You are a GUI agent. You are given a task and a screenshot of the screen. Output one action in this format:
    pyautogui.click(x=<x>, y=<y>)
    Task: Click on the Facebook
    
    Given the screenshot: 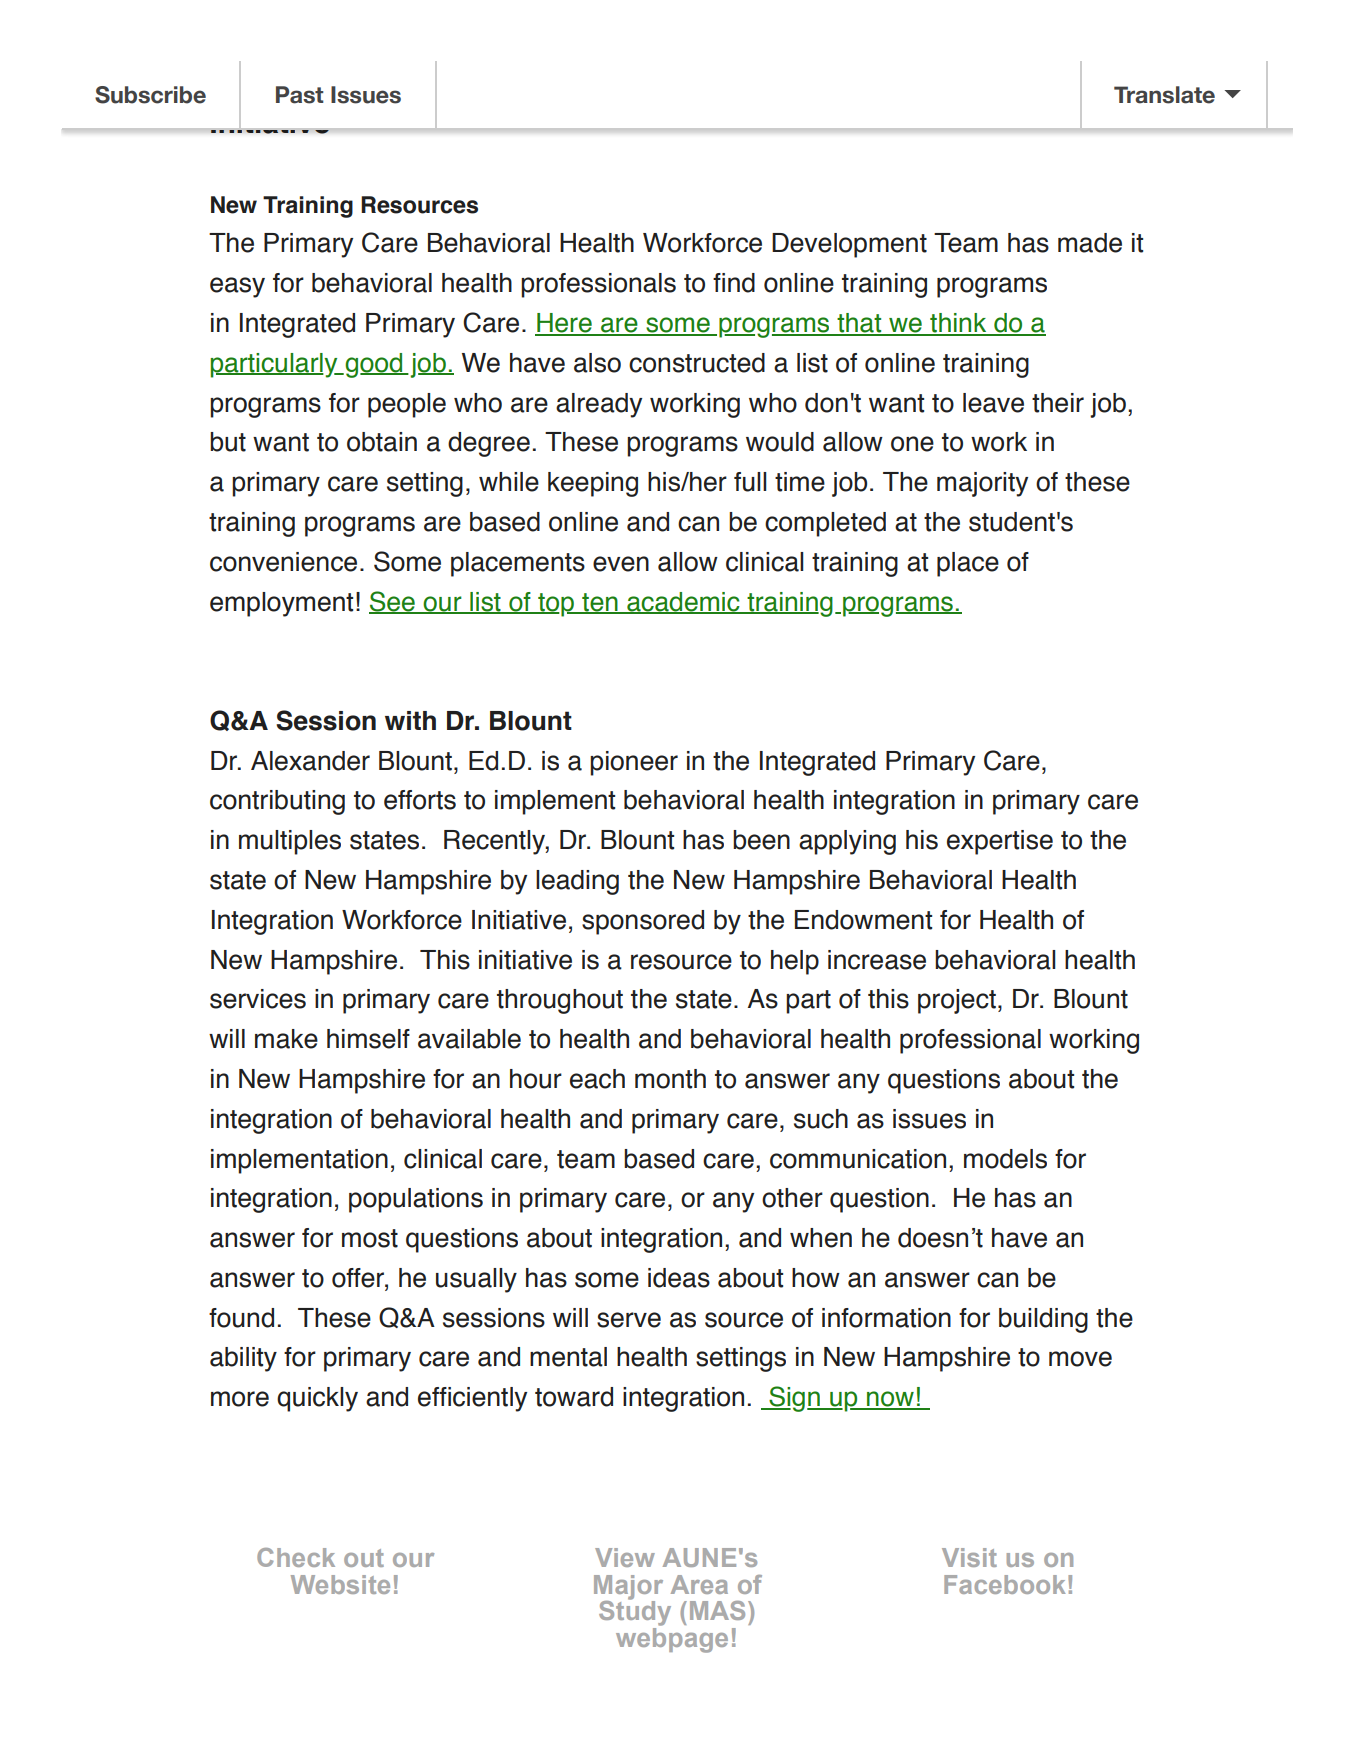 What is the action you would take?
    pyautogui.click(x=1004, y=1584)
